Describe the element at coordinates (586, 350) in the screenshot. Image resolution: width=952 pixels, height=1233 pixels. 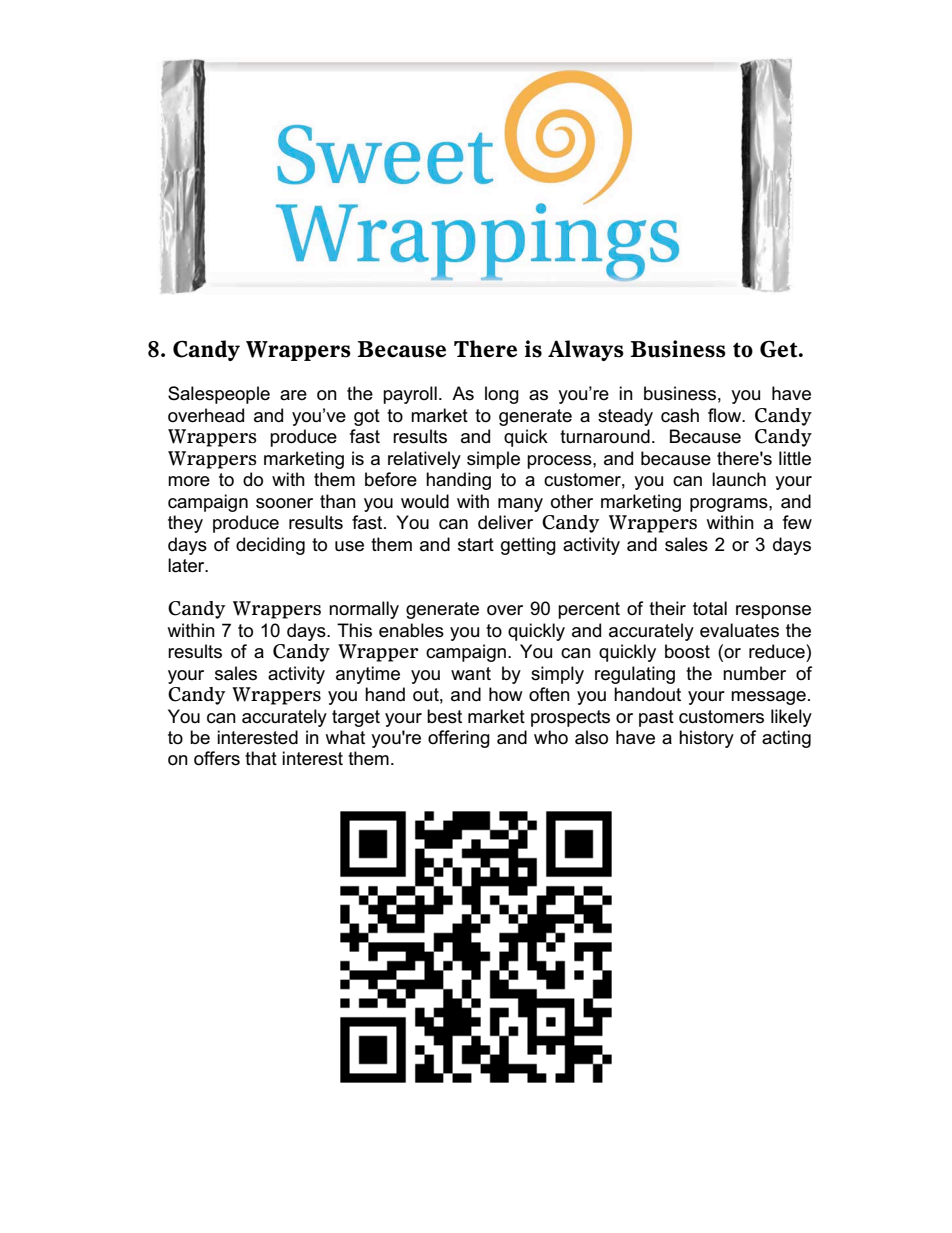
I see `Always` at that location.
